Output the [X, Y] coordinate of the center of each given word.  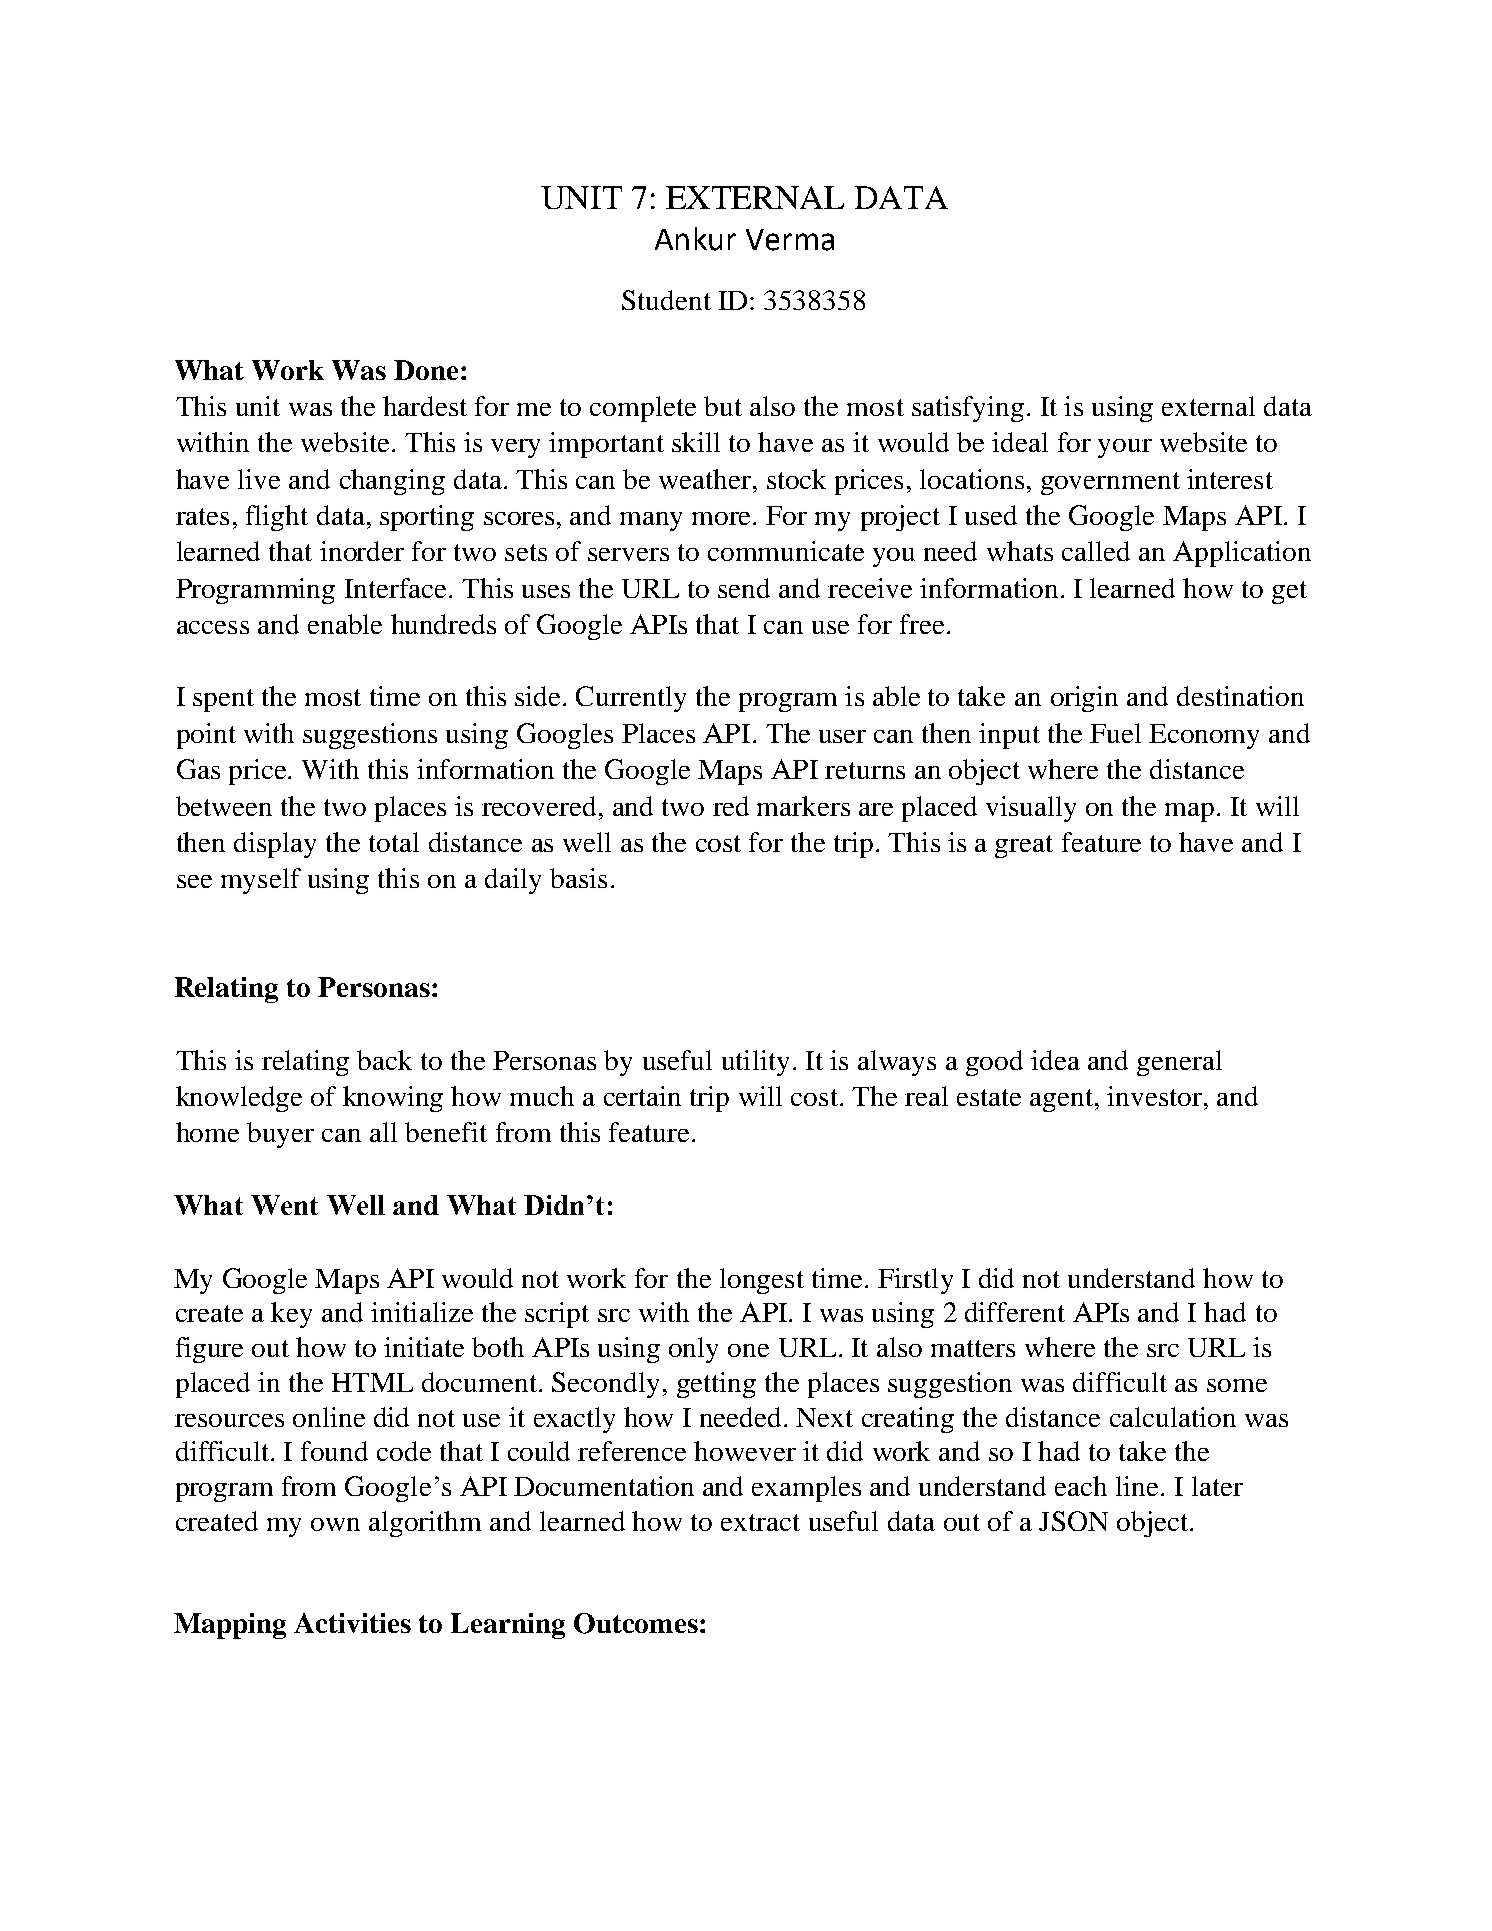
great [1024, 846]
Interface [395, 588]
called [1096, 551]
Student [666, 300]
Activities [352, 1623]
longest [762, 1281]
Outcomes [636, 1623]
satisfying [968, 409]
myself [261, 881]
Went [284, 1205]
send [744, 588]
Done [426, 370]
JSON [1073, 1521]
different [1015, 1312]
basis [578, 878]
